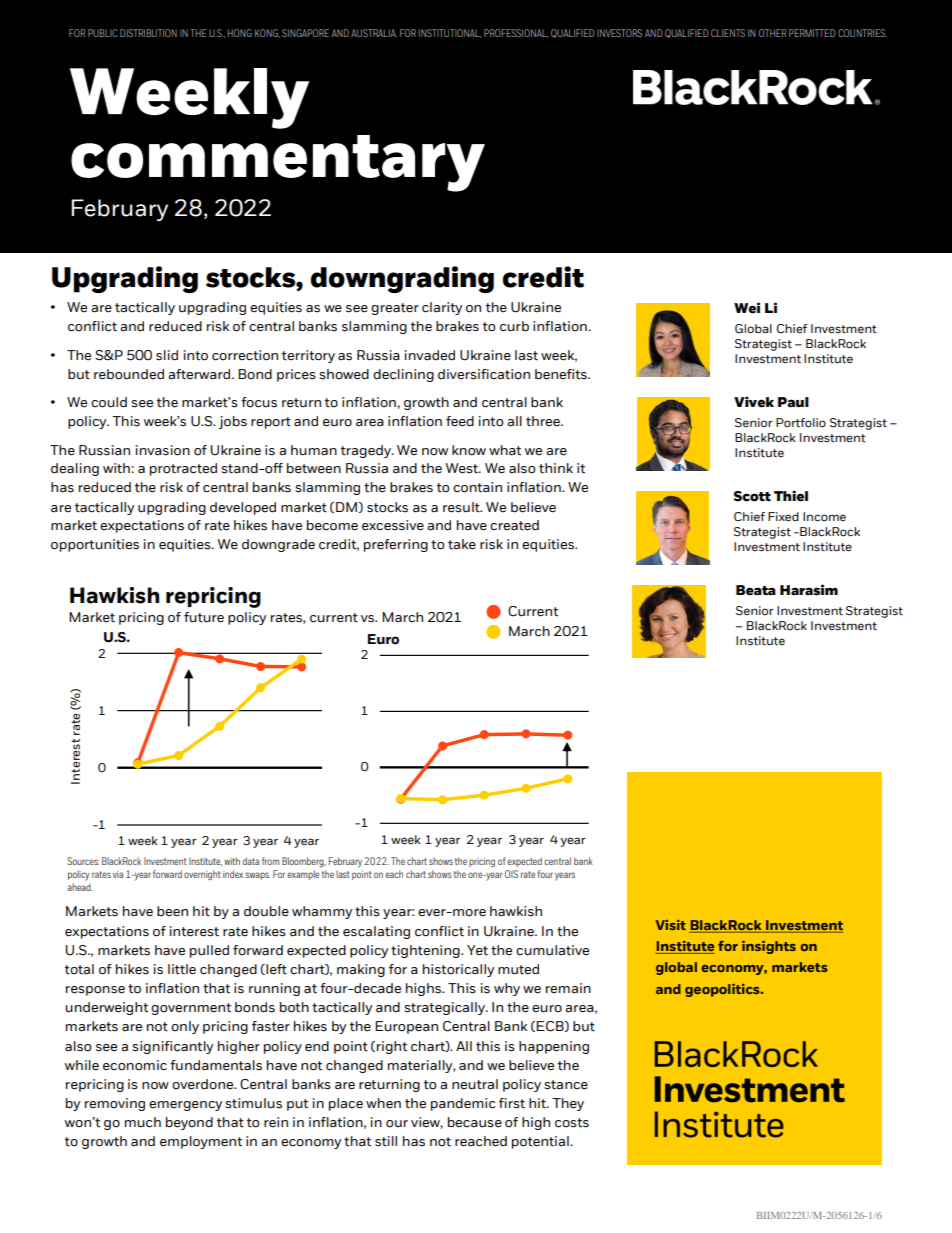  I want to click on future, so click(204, 617).
